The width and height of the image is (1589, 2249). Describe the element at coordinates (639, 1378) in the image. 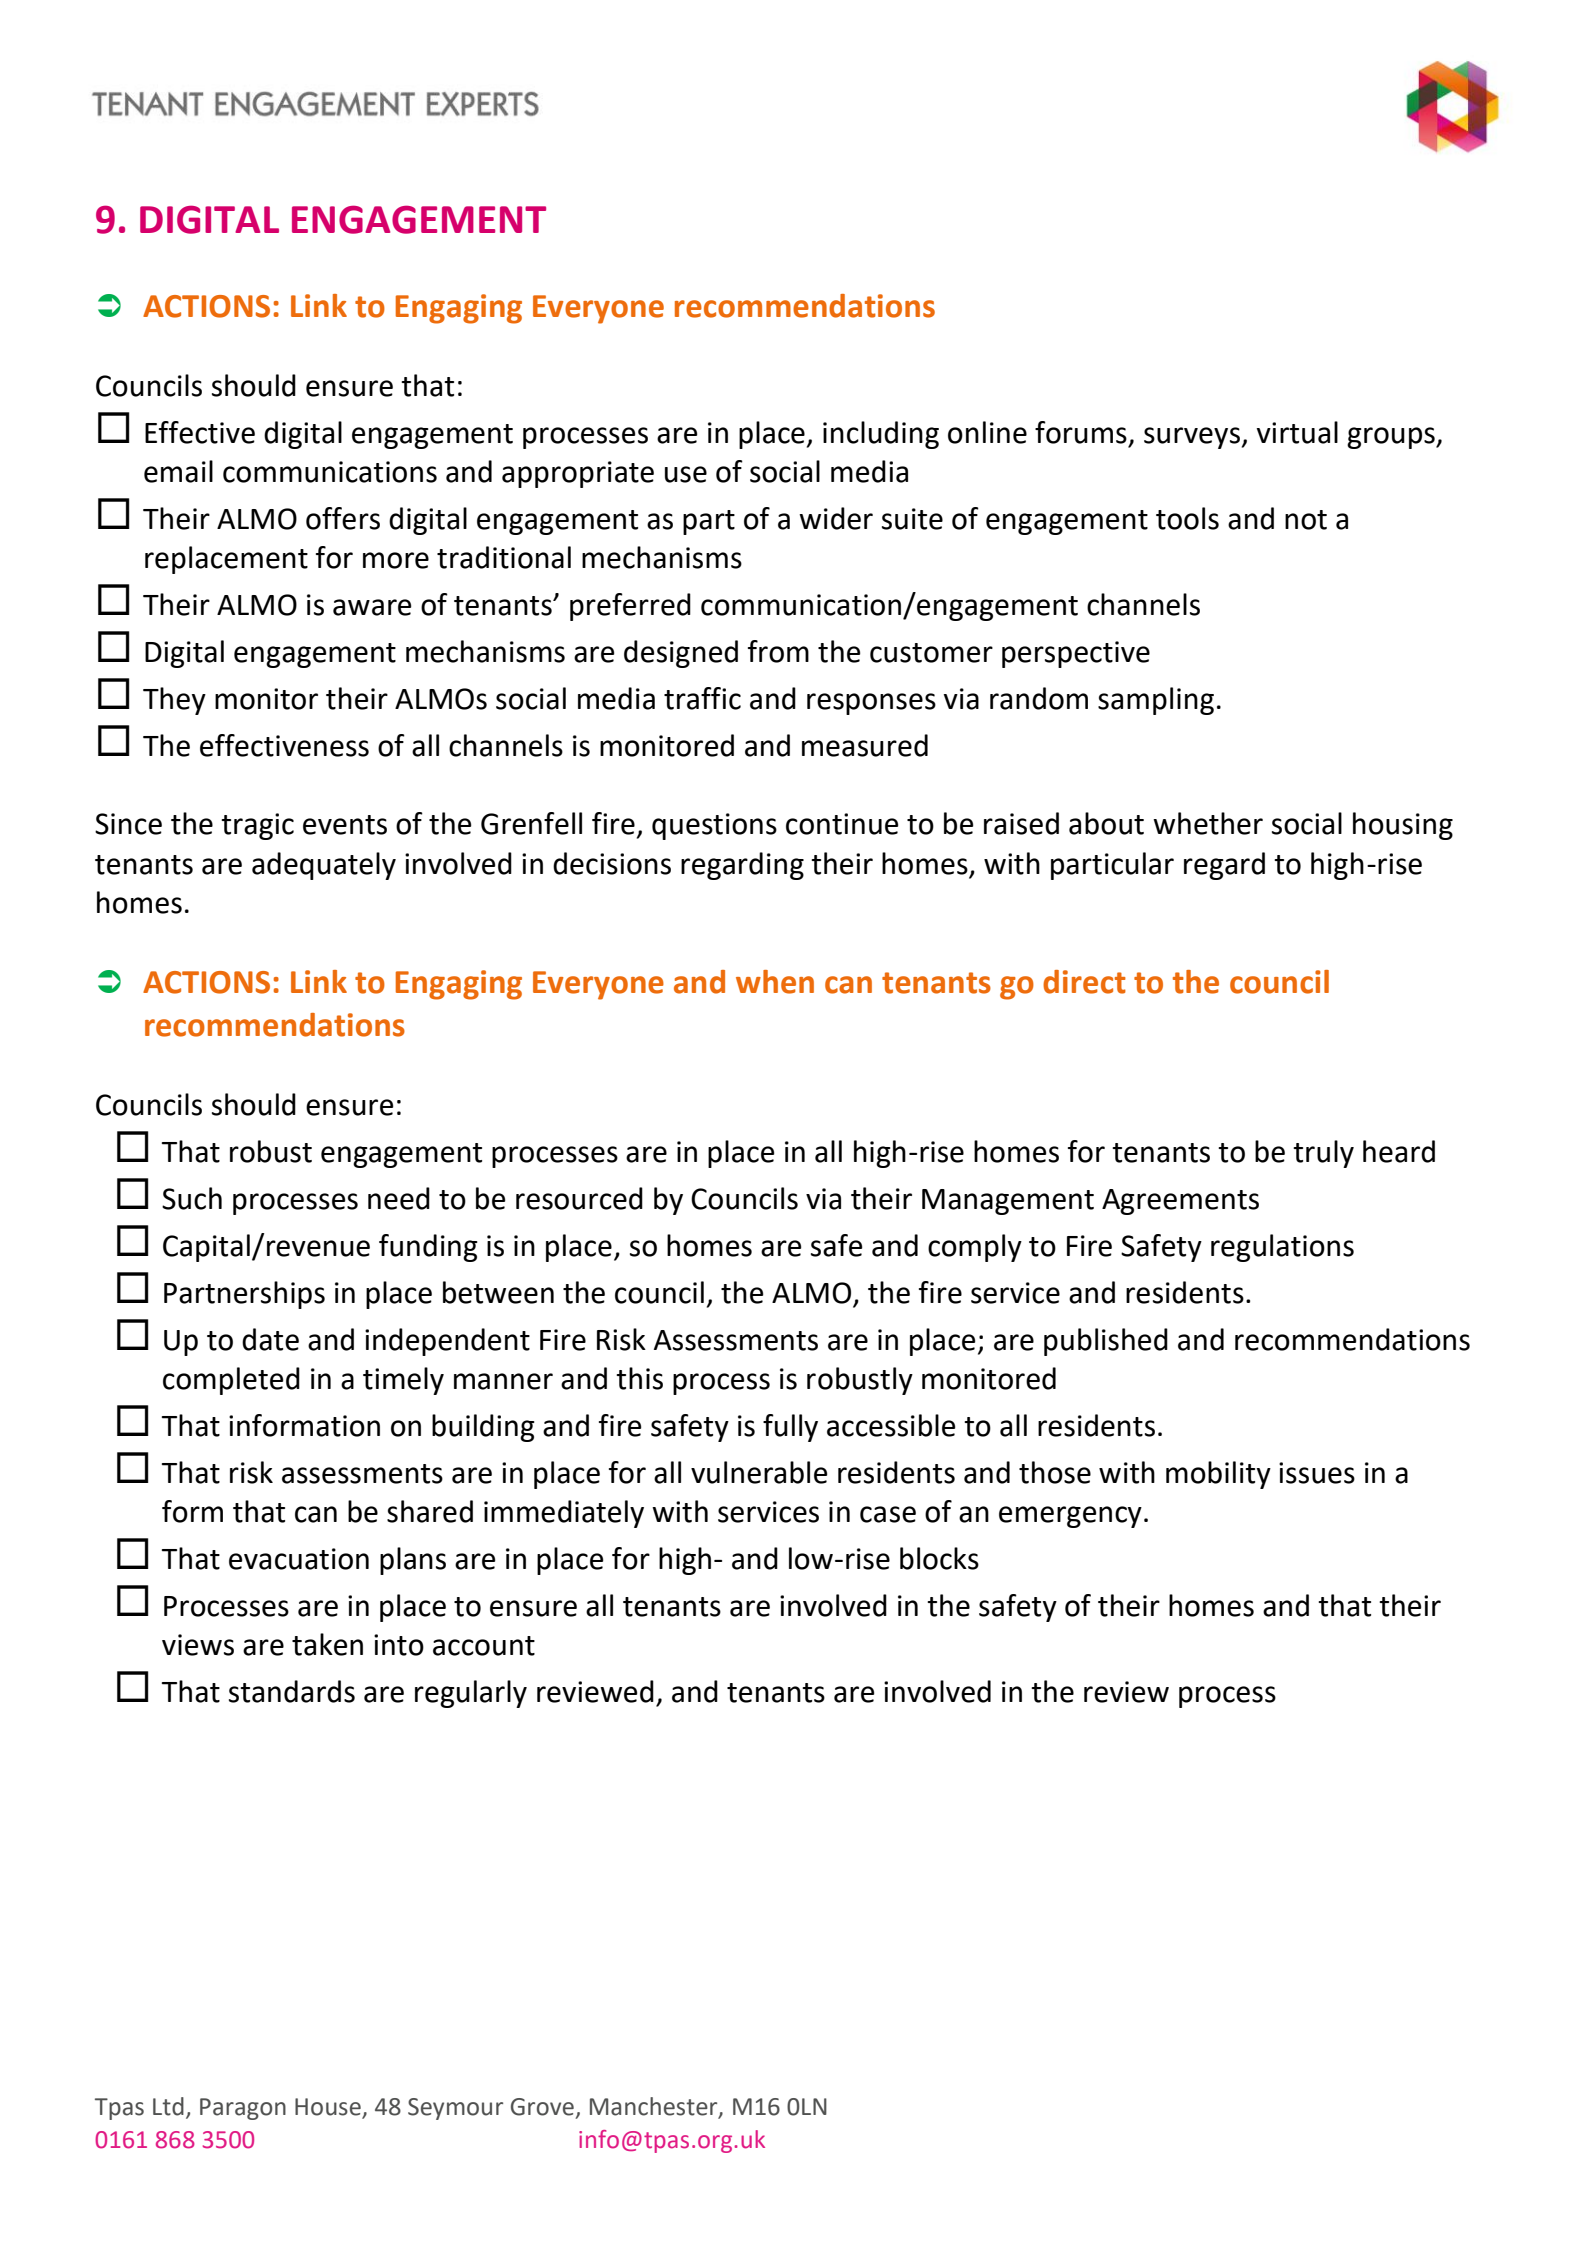

I see `this` at that location.
